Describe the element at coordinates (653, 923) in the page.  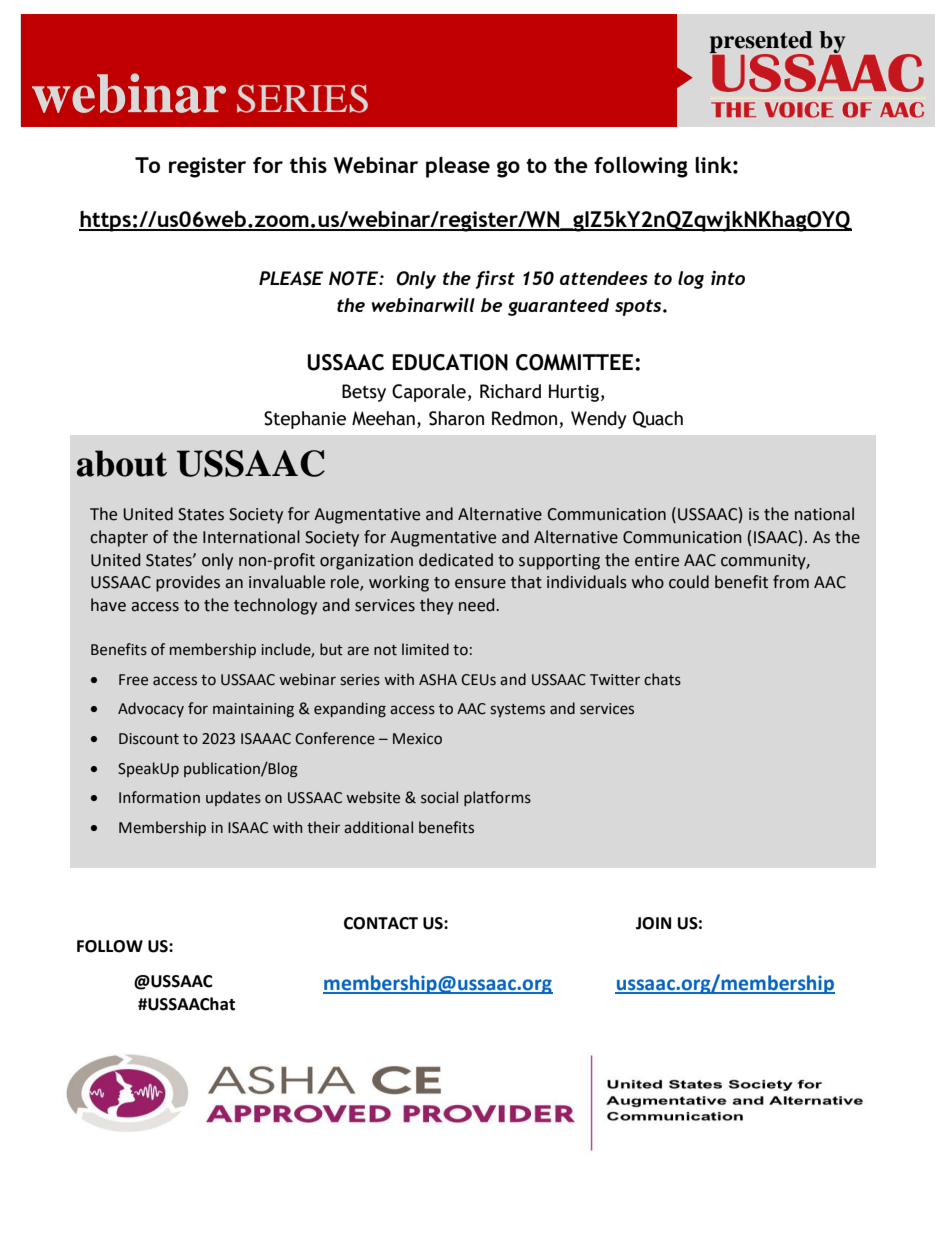
I see `JOIN` at that location.
